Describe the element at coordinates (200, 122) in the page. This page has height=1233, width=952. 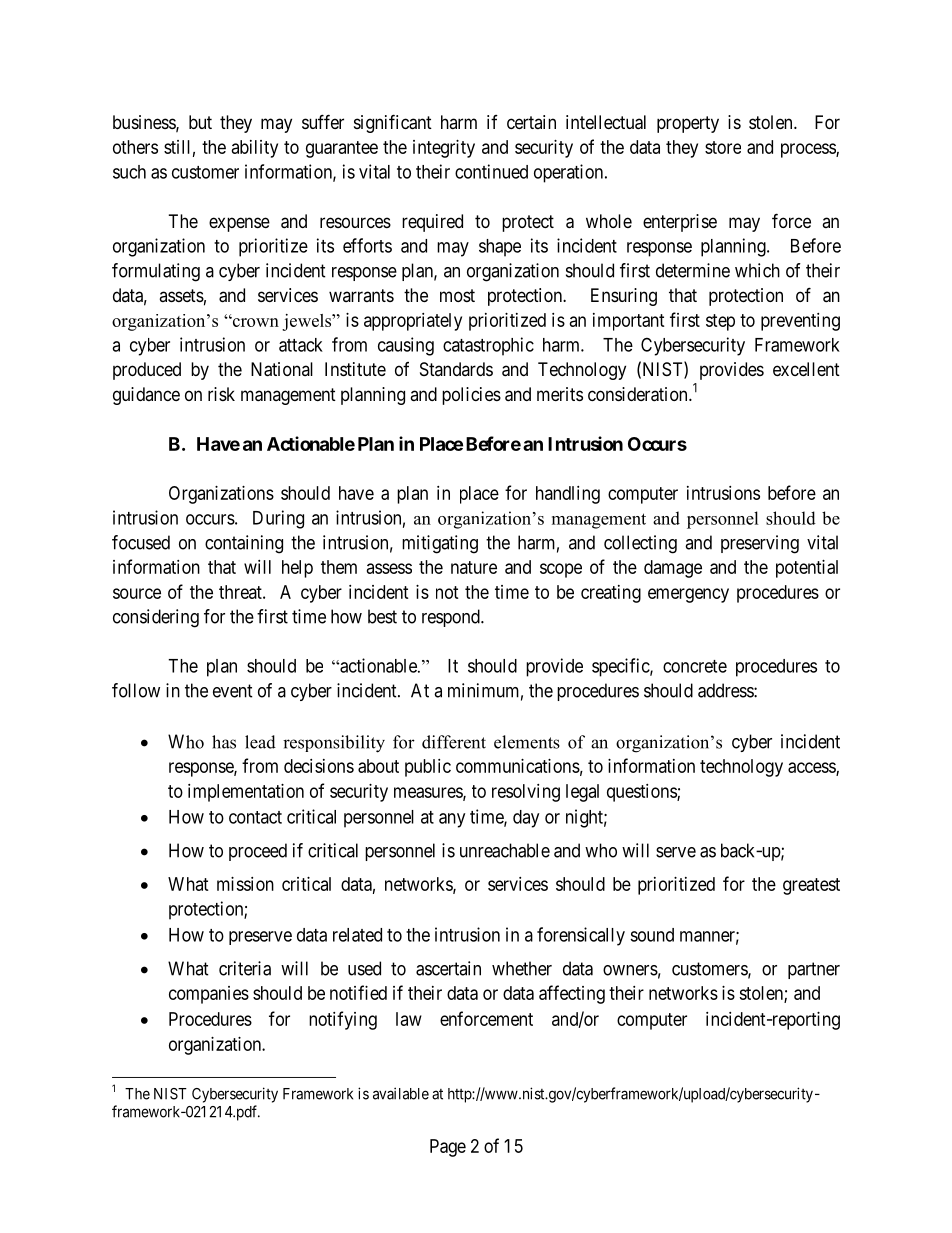
I see `but` at that location.
